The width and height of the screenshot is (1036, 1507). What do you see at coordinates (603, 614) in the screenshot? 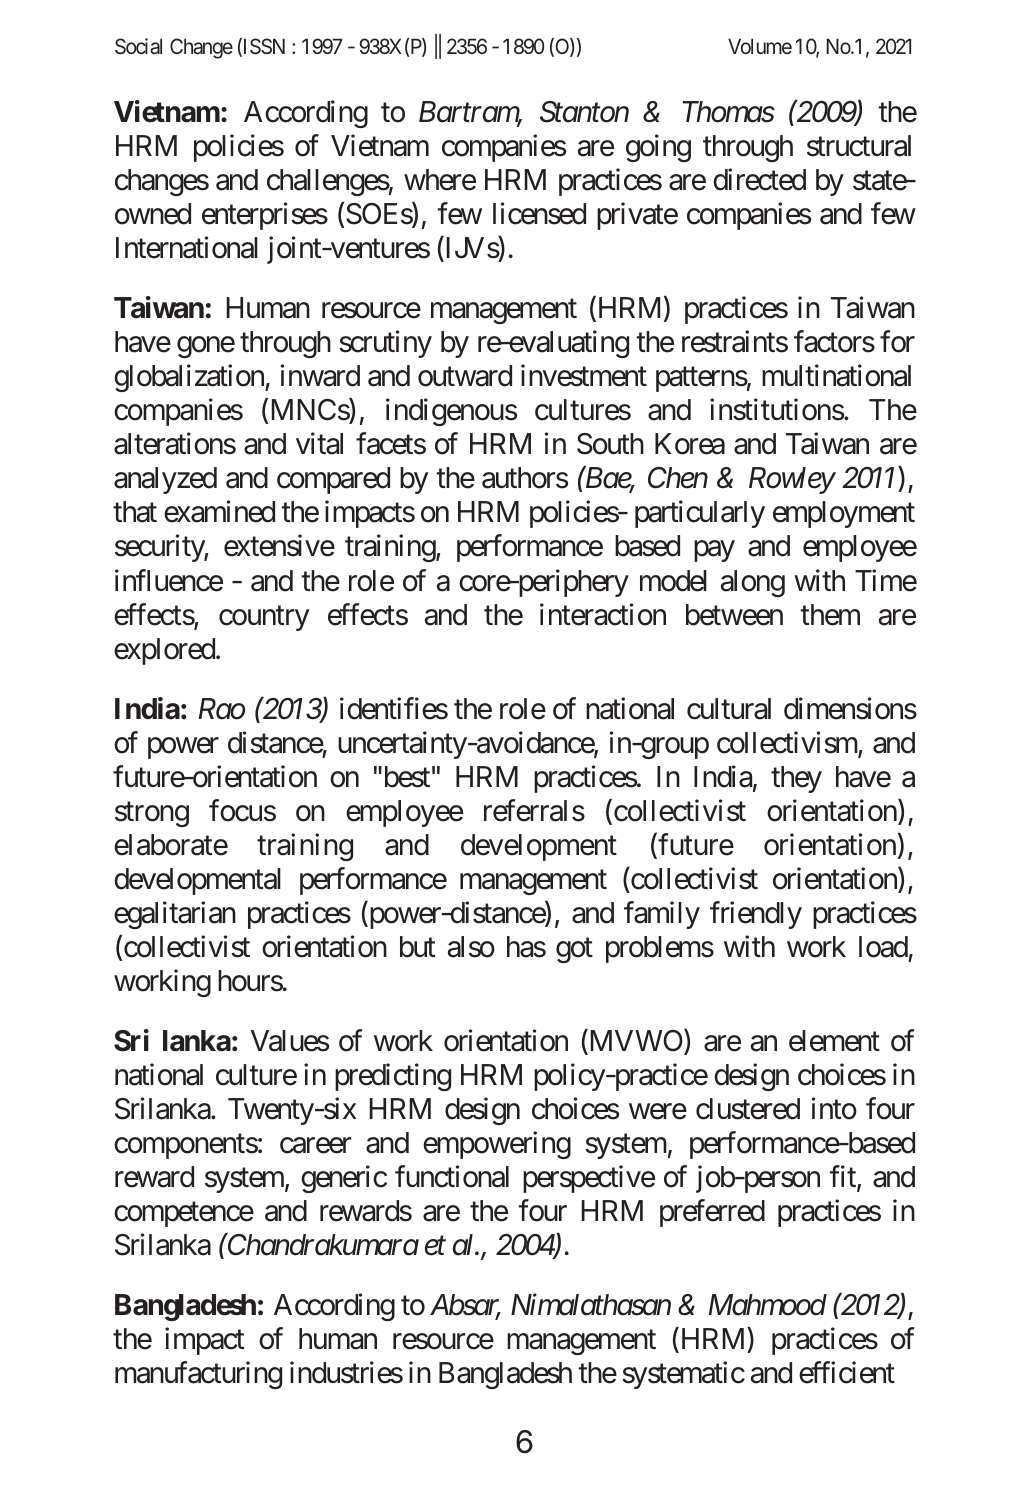
I see `interaction` at bounding box center [603, 614].
